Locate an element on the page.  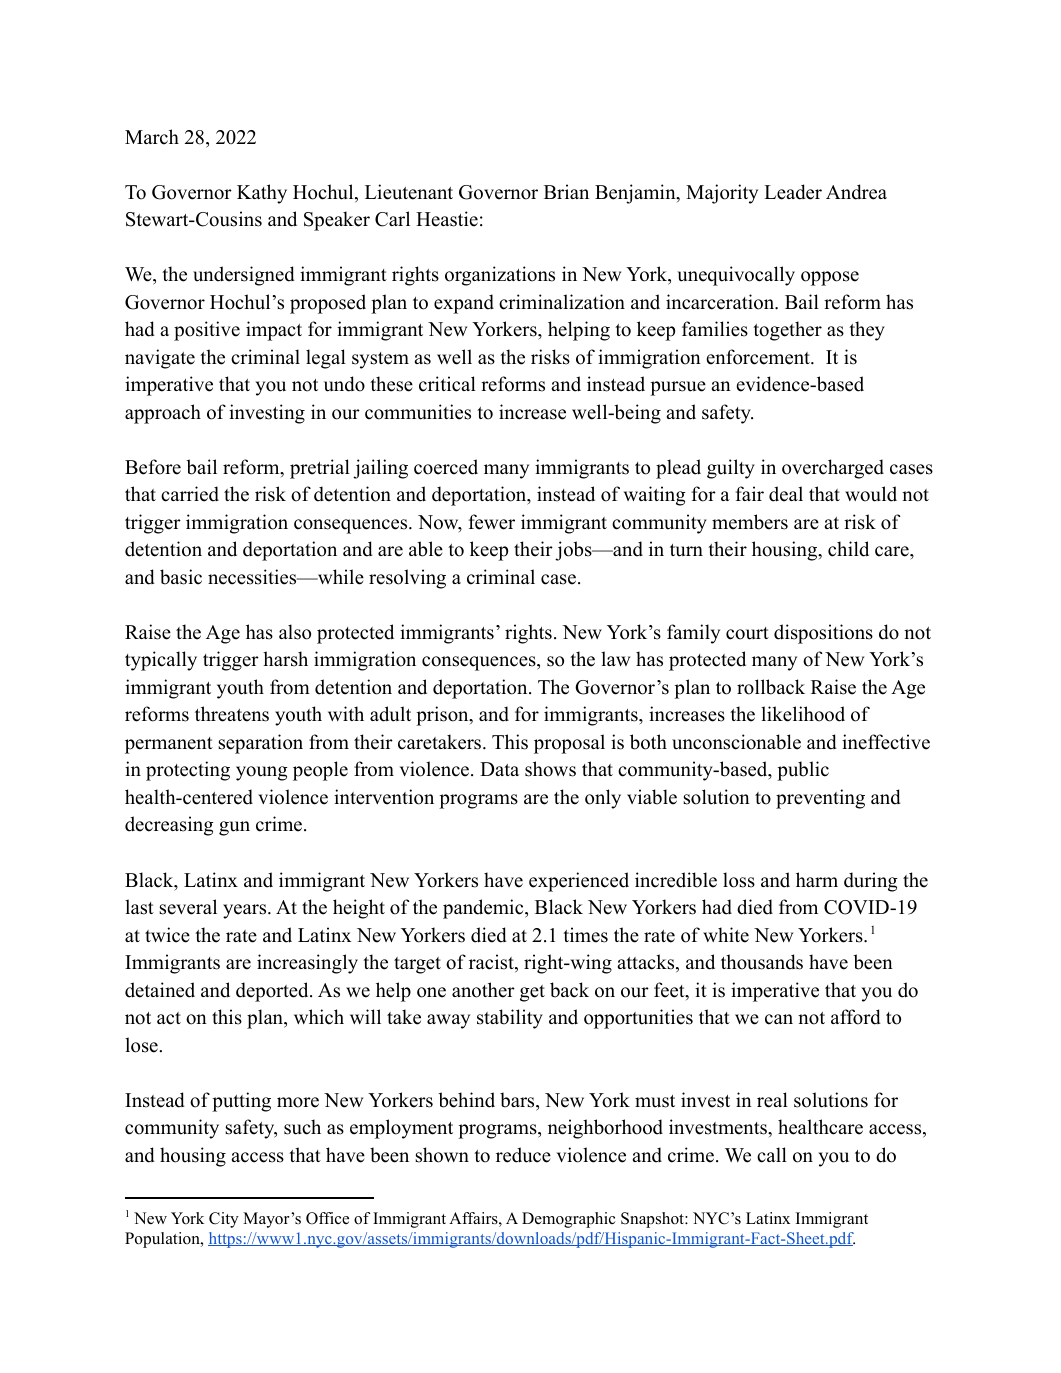
years is located at coordinates (244, 911).
